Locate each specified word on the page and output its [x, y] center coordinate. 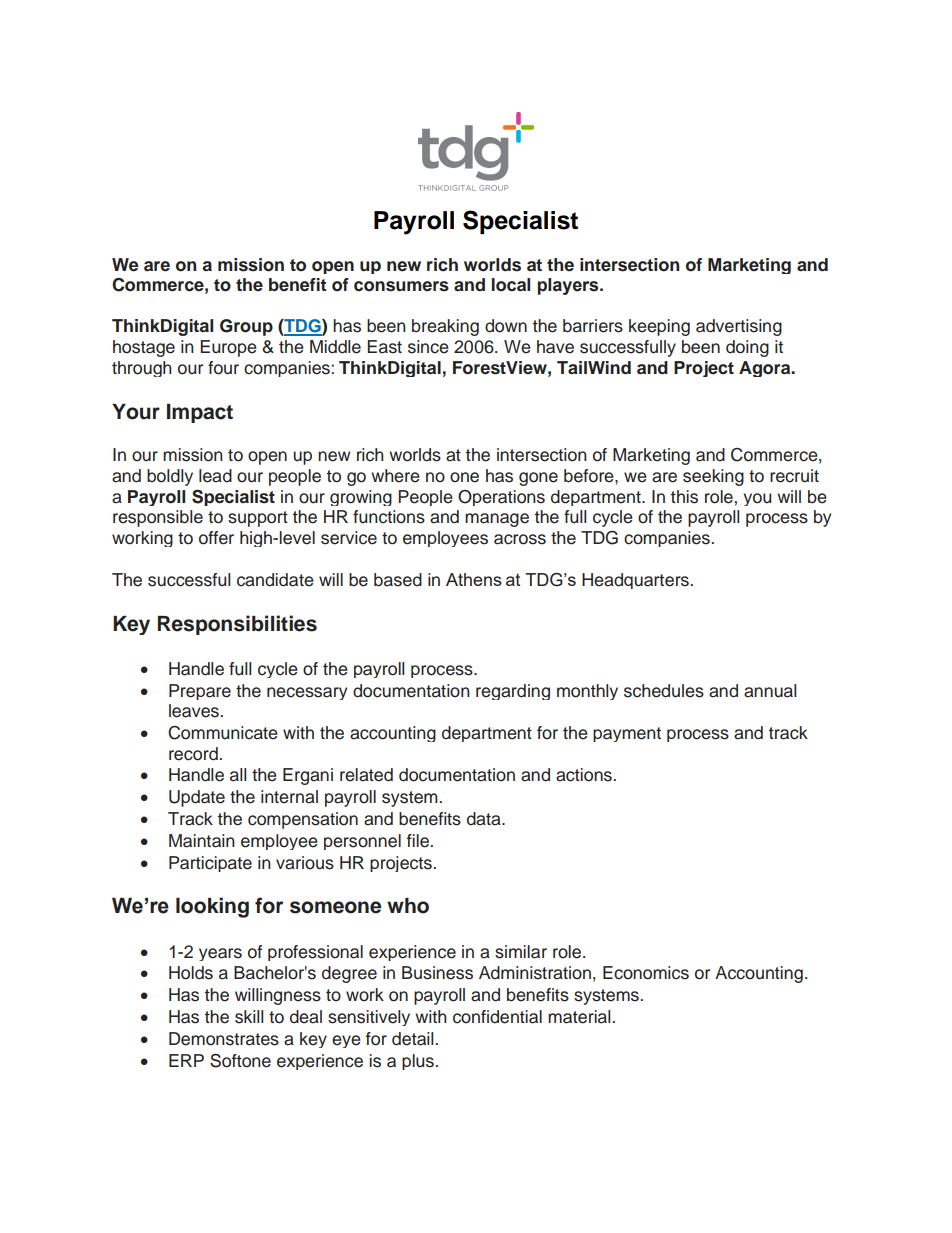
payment [627, 734]
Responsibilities [237, 625]
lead [215, 476]
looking [212, 907]
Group [246, 327]
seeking [713, 477]
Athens [474, 579]
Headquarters [635, 581]
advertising [739, 327]
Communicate [223, 733]
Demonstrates [224, 1039]
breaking [445, 327]
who [408, 906]
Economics [646, 973]
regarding [513, 692]
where [395, 476]
